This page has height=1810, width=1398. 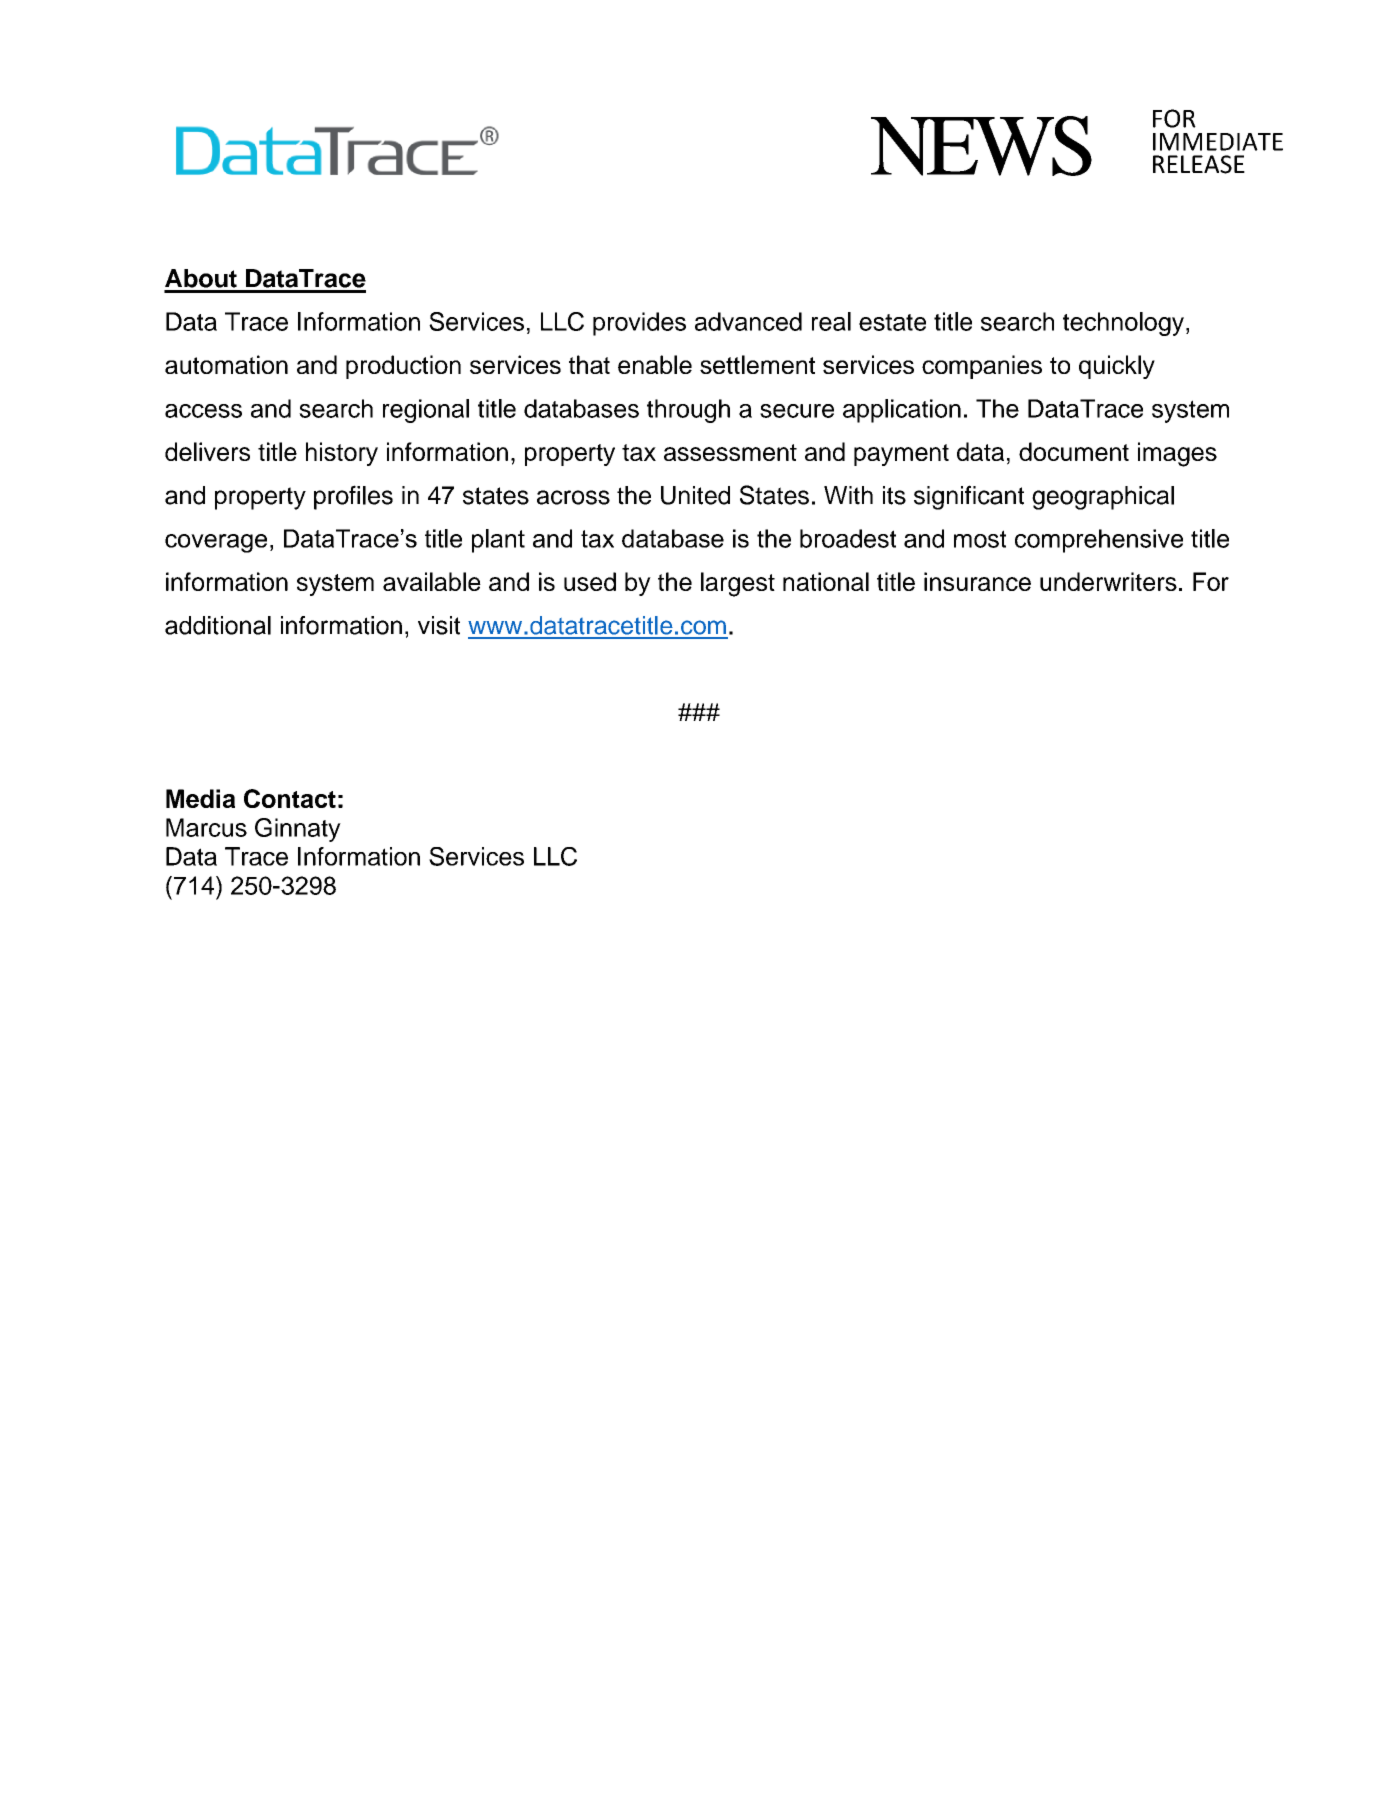 What do you see at coordinates (1117, 367) in the page?
I see `quickly` at bounding box center [1117, 367].
